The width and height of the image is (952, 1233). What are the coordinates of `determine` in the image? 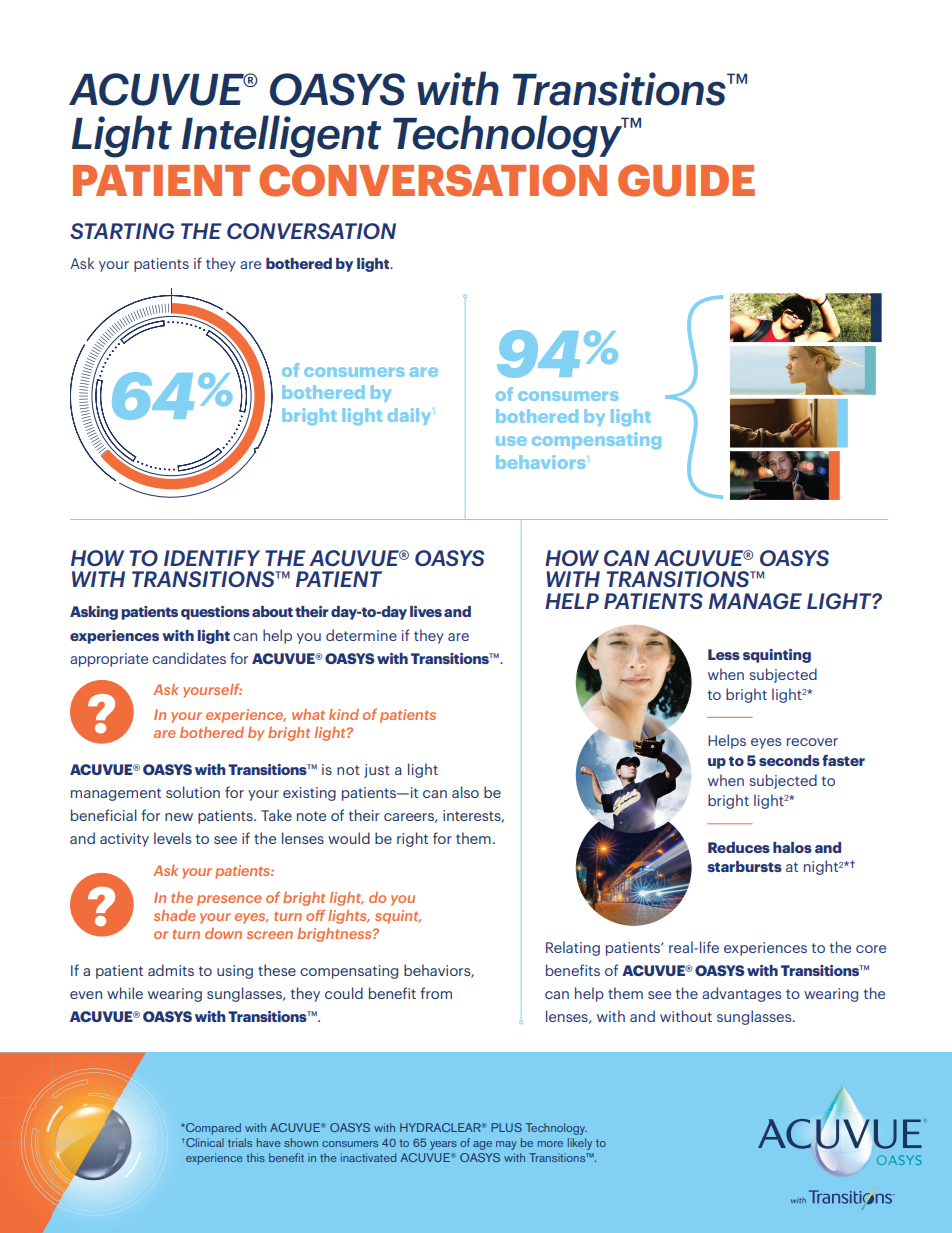 It's located at (361, 635).
